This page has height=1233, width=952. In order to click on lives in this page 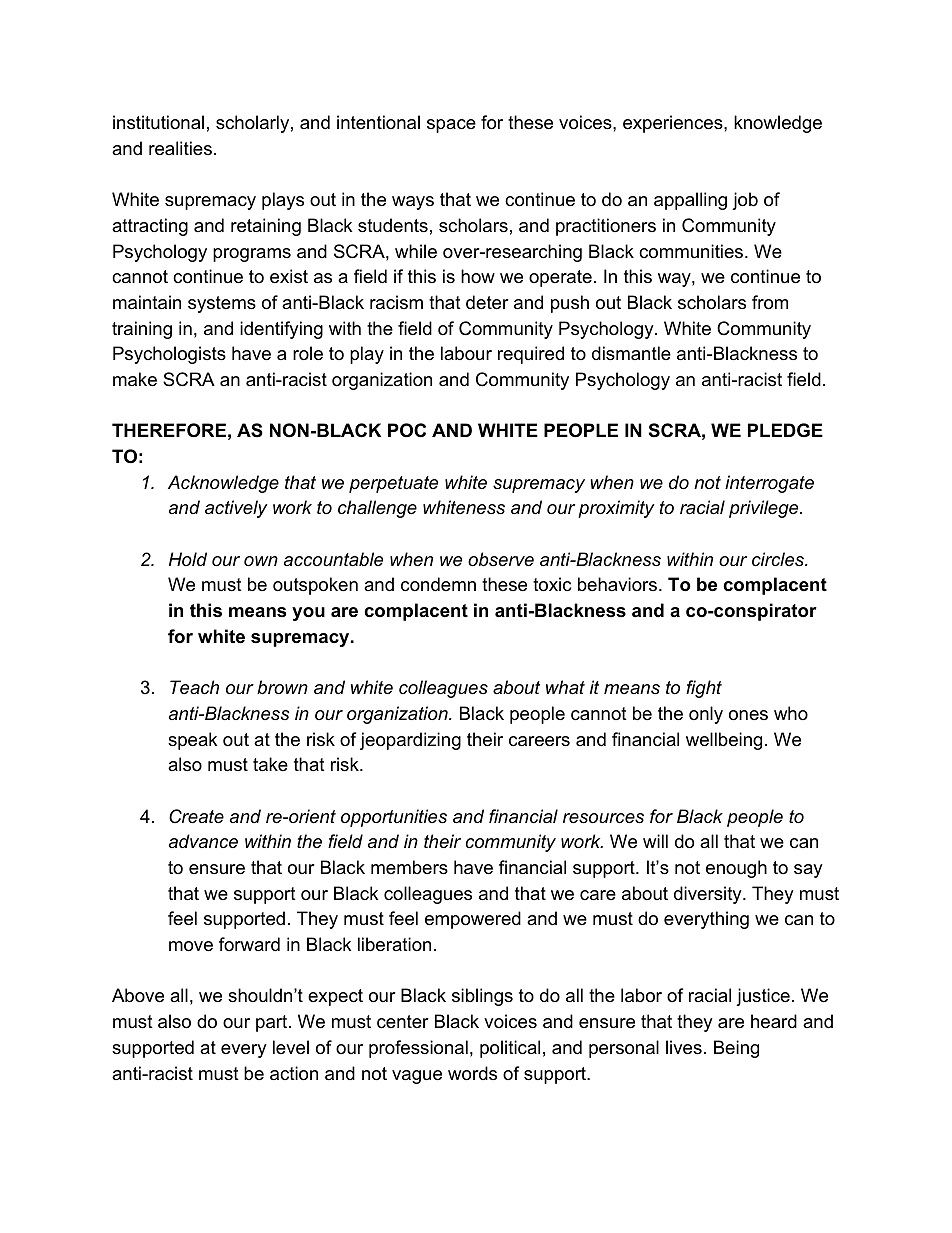, I will do `click(684, 1047)`.
